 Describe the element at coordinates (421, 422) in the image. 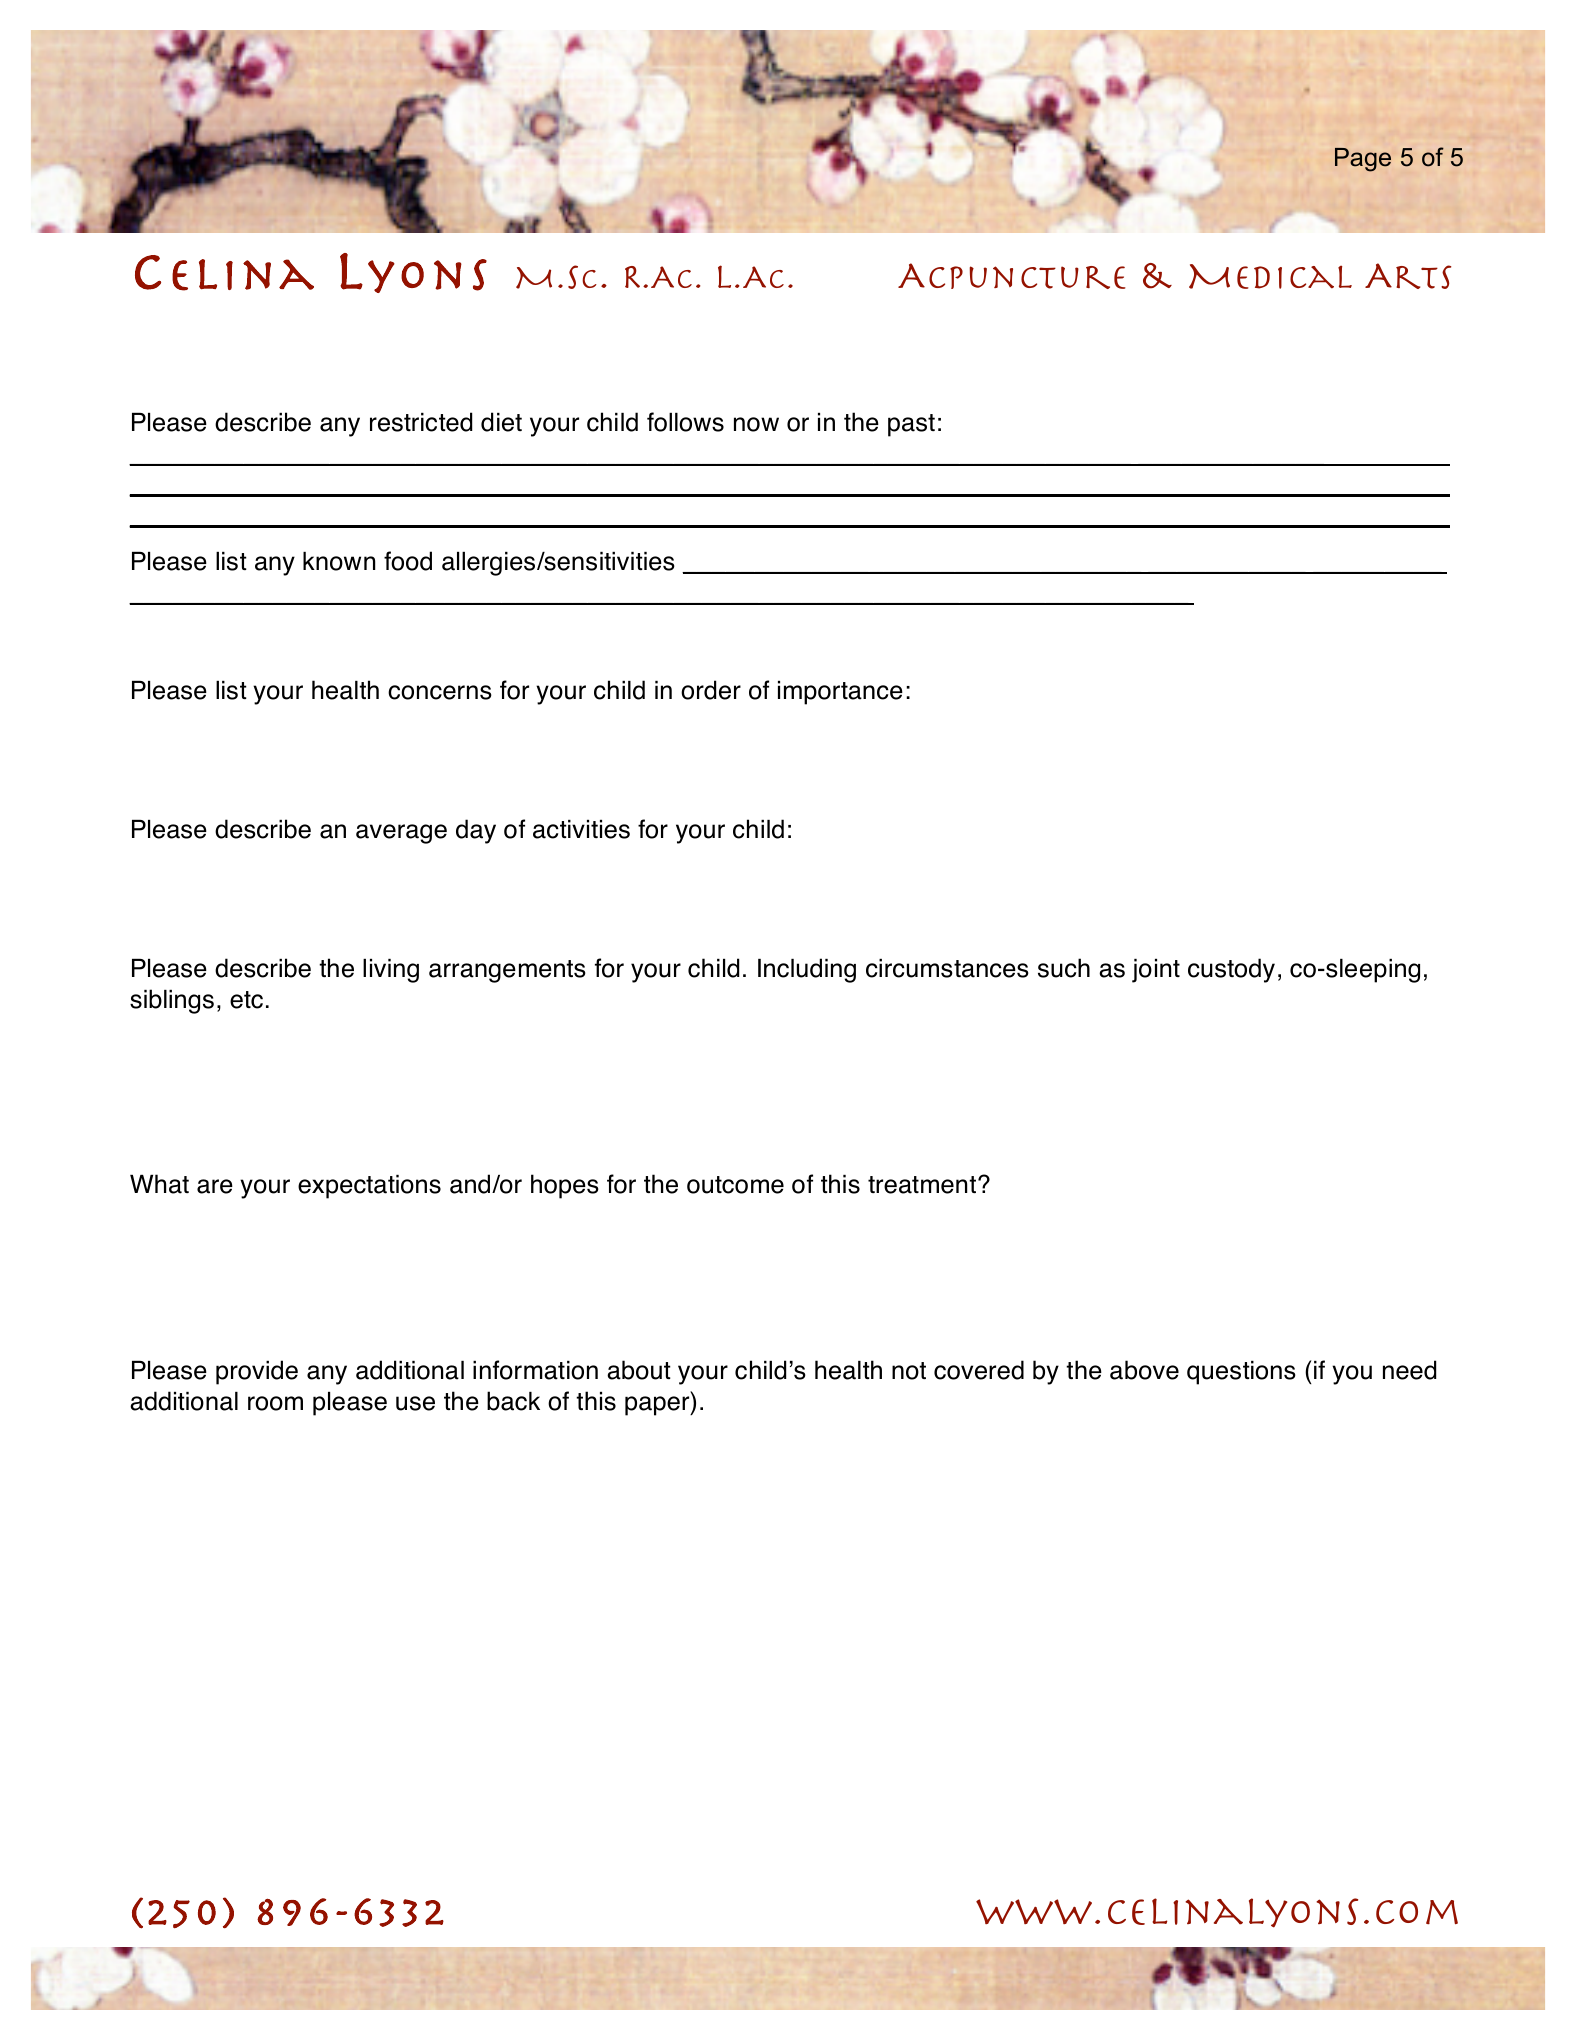

I see `restricted` at that location.
